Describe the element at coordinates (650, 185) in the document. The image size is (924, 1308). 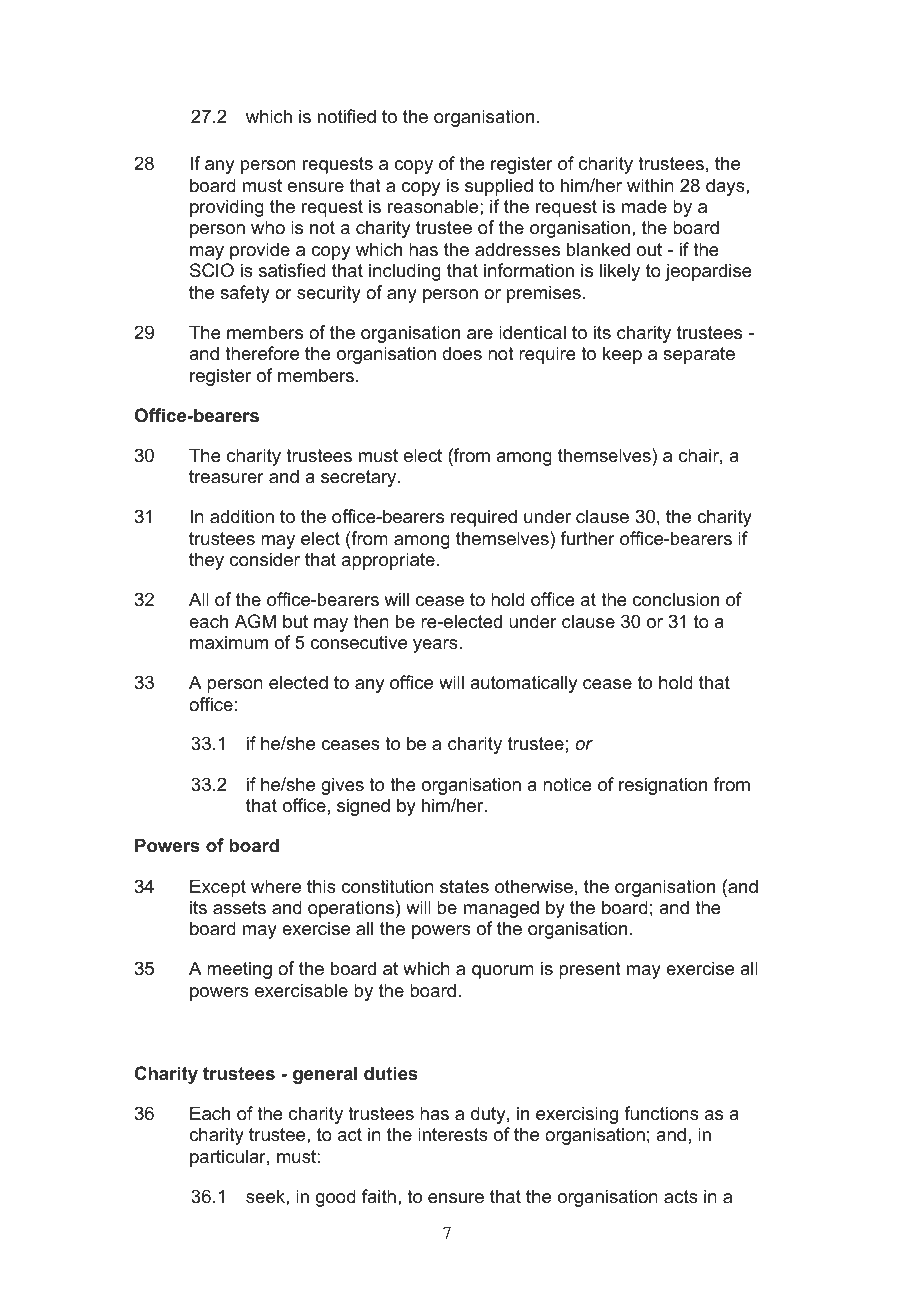
I see `within` at that location.
